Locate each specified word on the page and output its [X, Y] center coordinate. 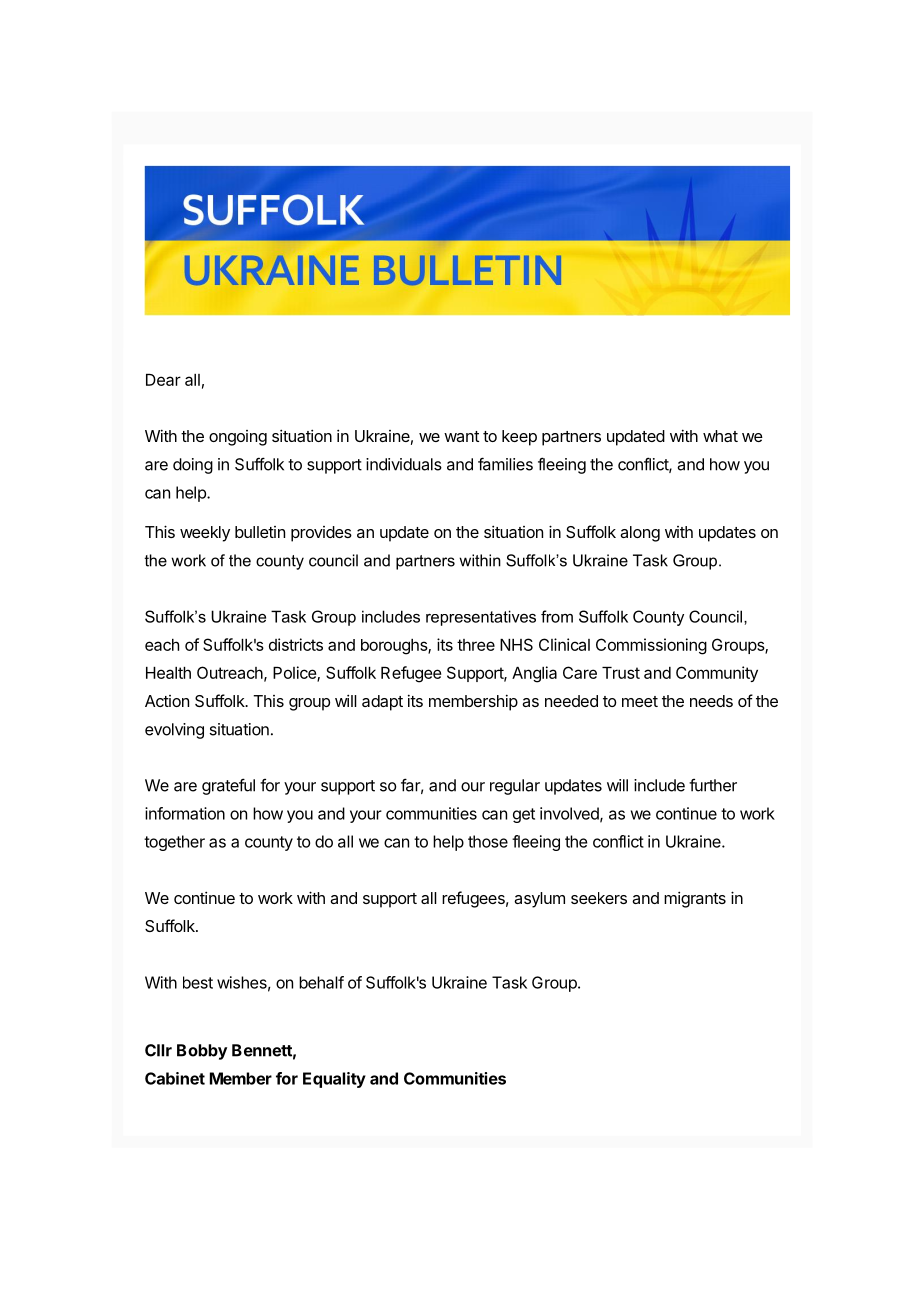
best [198, 982]
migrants [695, 899]
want [461, 436]
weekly [205, 534]
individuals [404, 464]
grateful [228, 786]
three [476, 645]
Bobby [202, 1052]
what [720, 436]
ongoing [238, 438]
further [713, 785]
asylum [539, 900]
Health [168, 673]
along [640, 534]
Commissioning [651, 646]
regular [515, 787]
